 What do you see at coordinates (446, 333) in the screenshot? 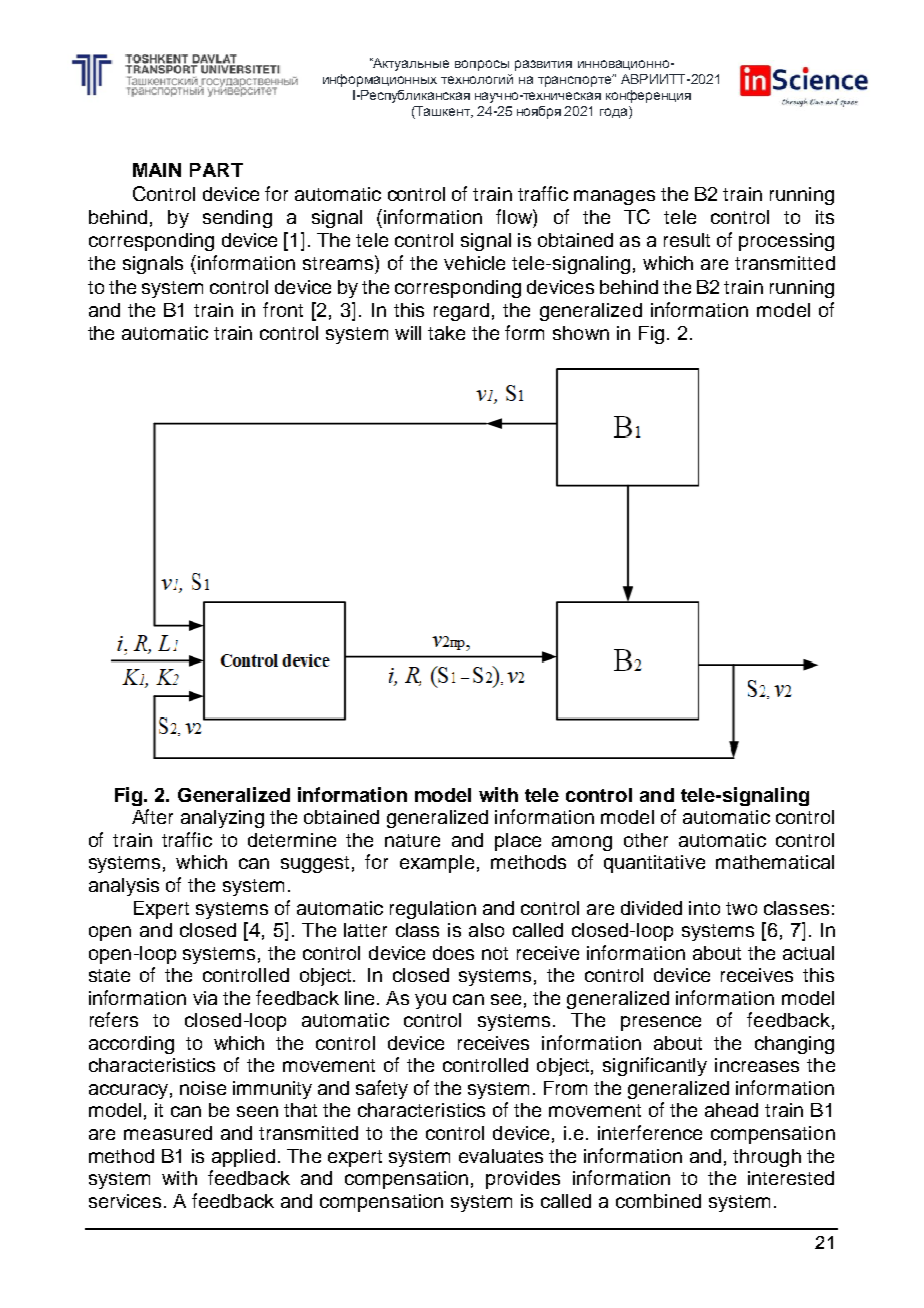
I see `take` at bounding box center [446, 333].
